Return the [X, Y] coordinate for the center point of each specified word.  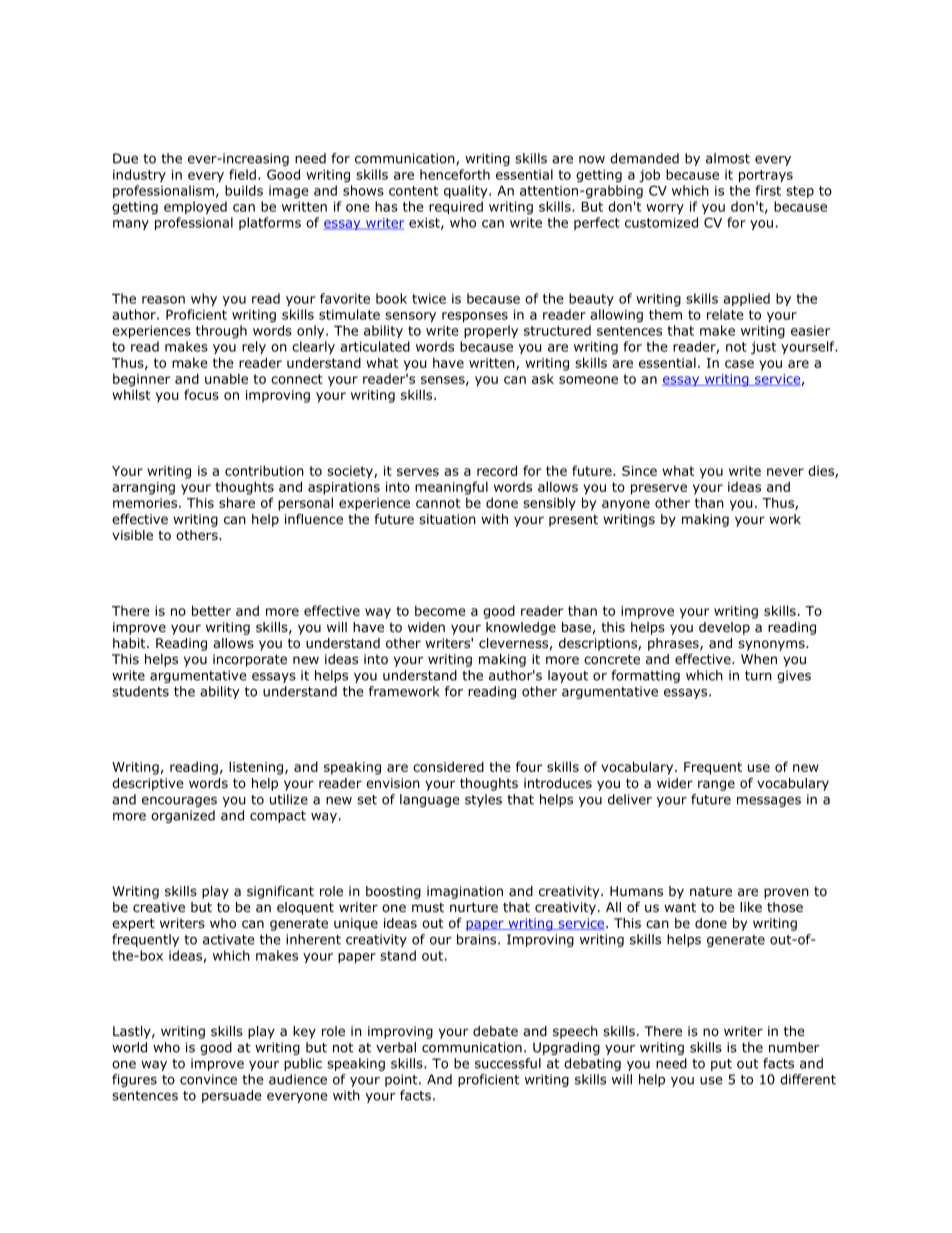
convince [208, 1079]
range [716, 785]
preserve [659, 489]
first [768, 190]
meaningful [451, 488]
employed [195, 207]
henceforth [455, 174]
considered [448, 766]
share [237, 502]
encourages [179, 802]
